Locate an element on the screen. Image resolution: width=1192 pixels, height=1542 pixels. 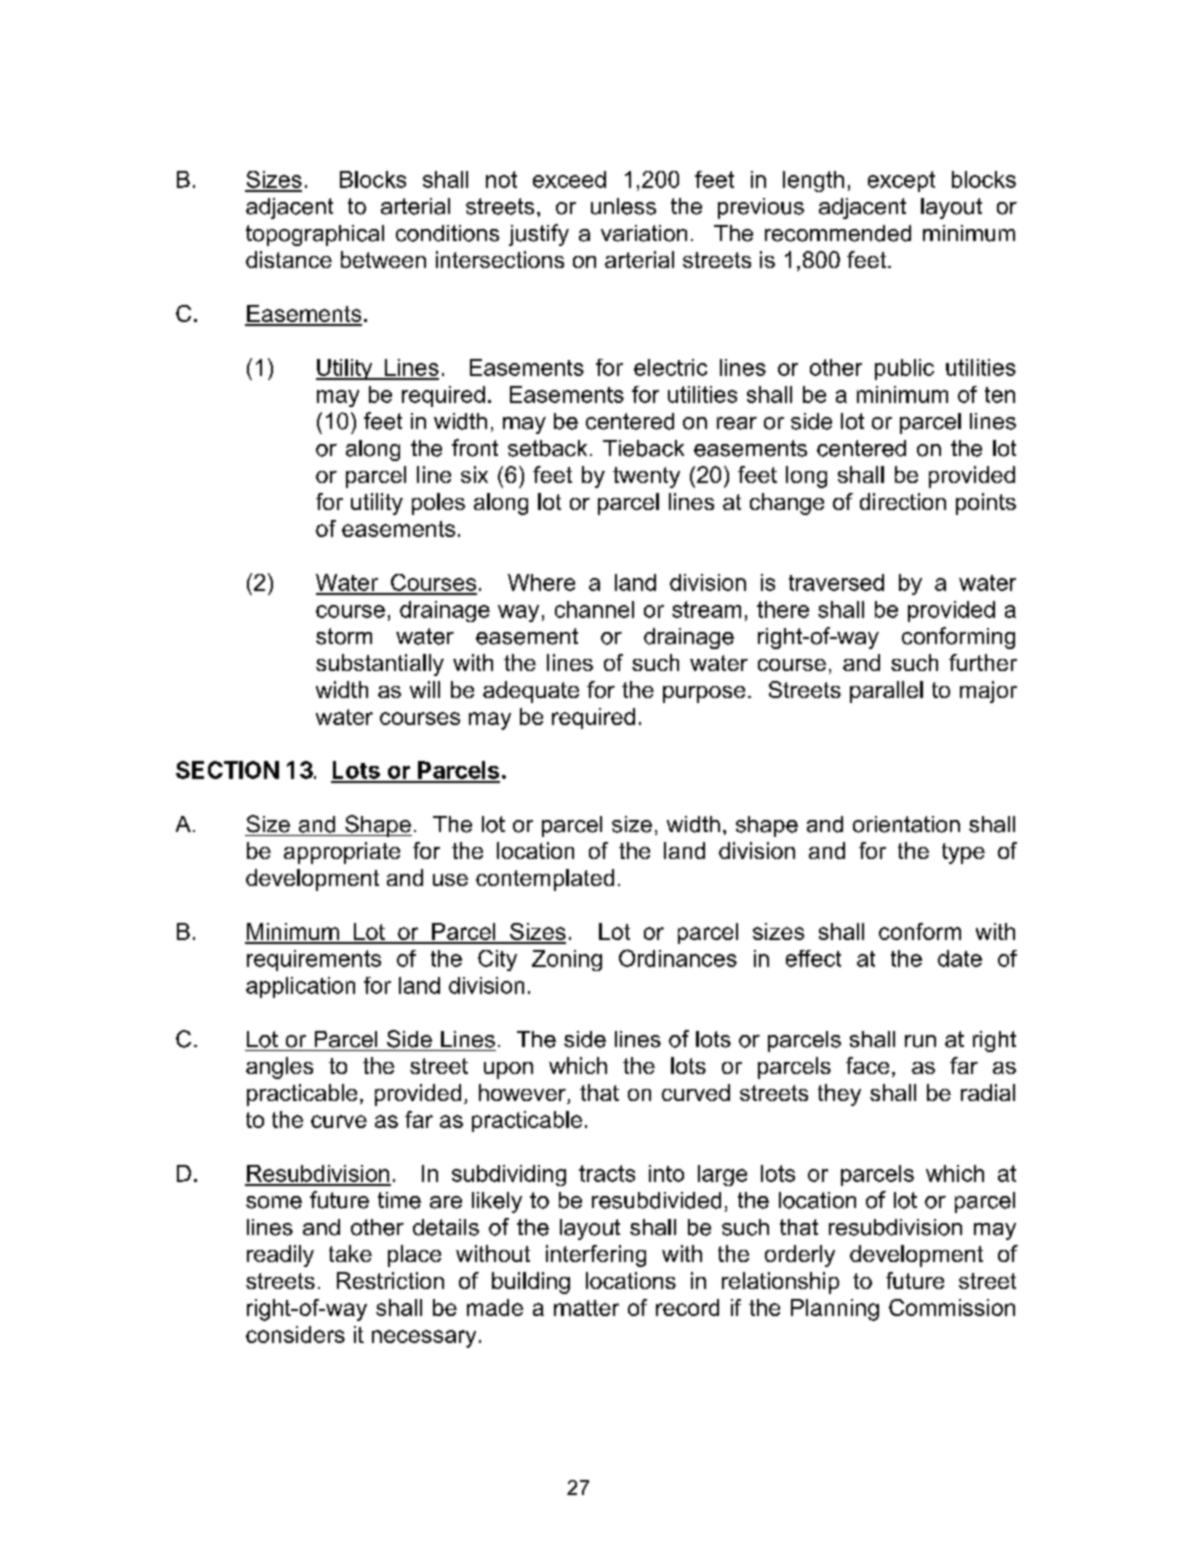
Commission is located at coordinates (952, 1307).
